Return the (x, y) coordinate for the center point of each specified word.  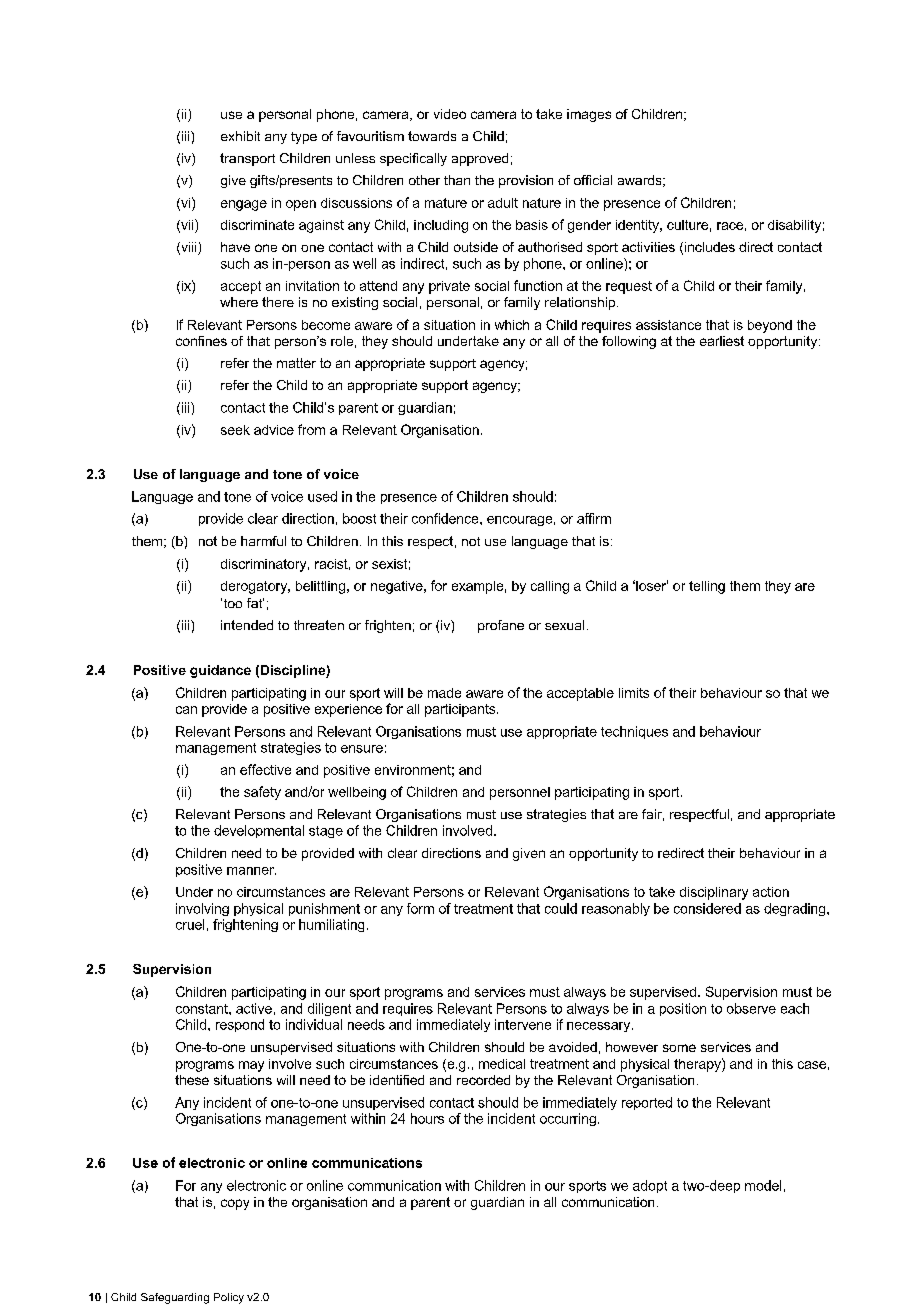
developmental (259, 831)
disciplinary (714, 893)
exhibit (240, 136)
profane (501, 626)
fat (255, 603)
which (512, 325)
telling (707, 587)
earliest (722, 341)
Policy (229, 1298)
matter (296, 363)
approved (480, 159)
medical (502, 1064)
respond (240, 1025)
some (679, 1048)
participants (461, 710)
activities (648, 247)
